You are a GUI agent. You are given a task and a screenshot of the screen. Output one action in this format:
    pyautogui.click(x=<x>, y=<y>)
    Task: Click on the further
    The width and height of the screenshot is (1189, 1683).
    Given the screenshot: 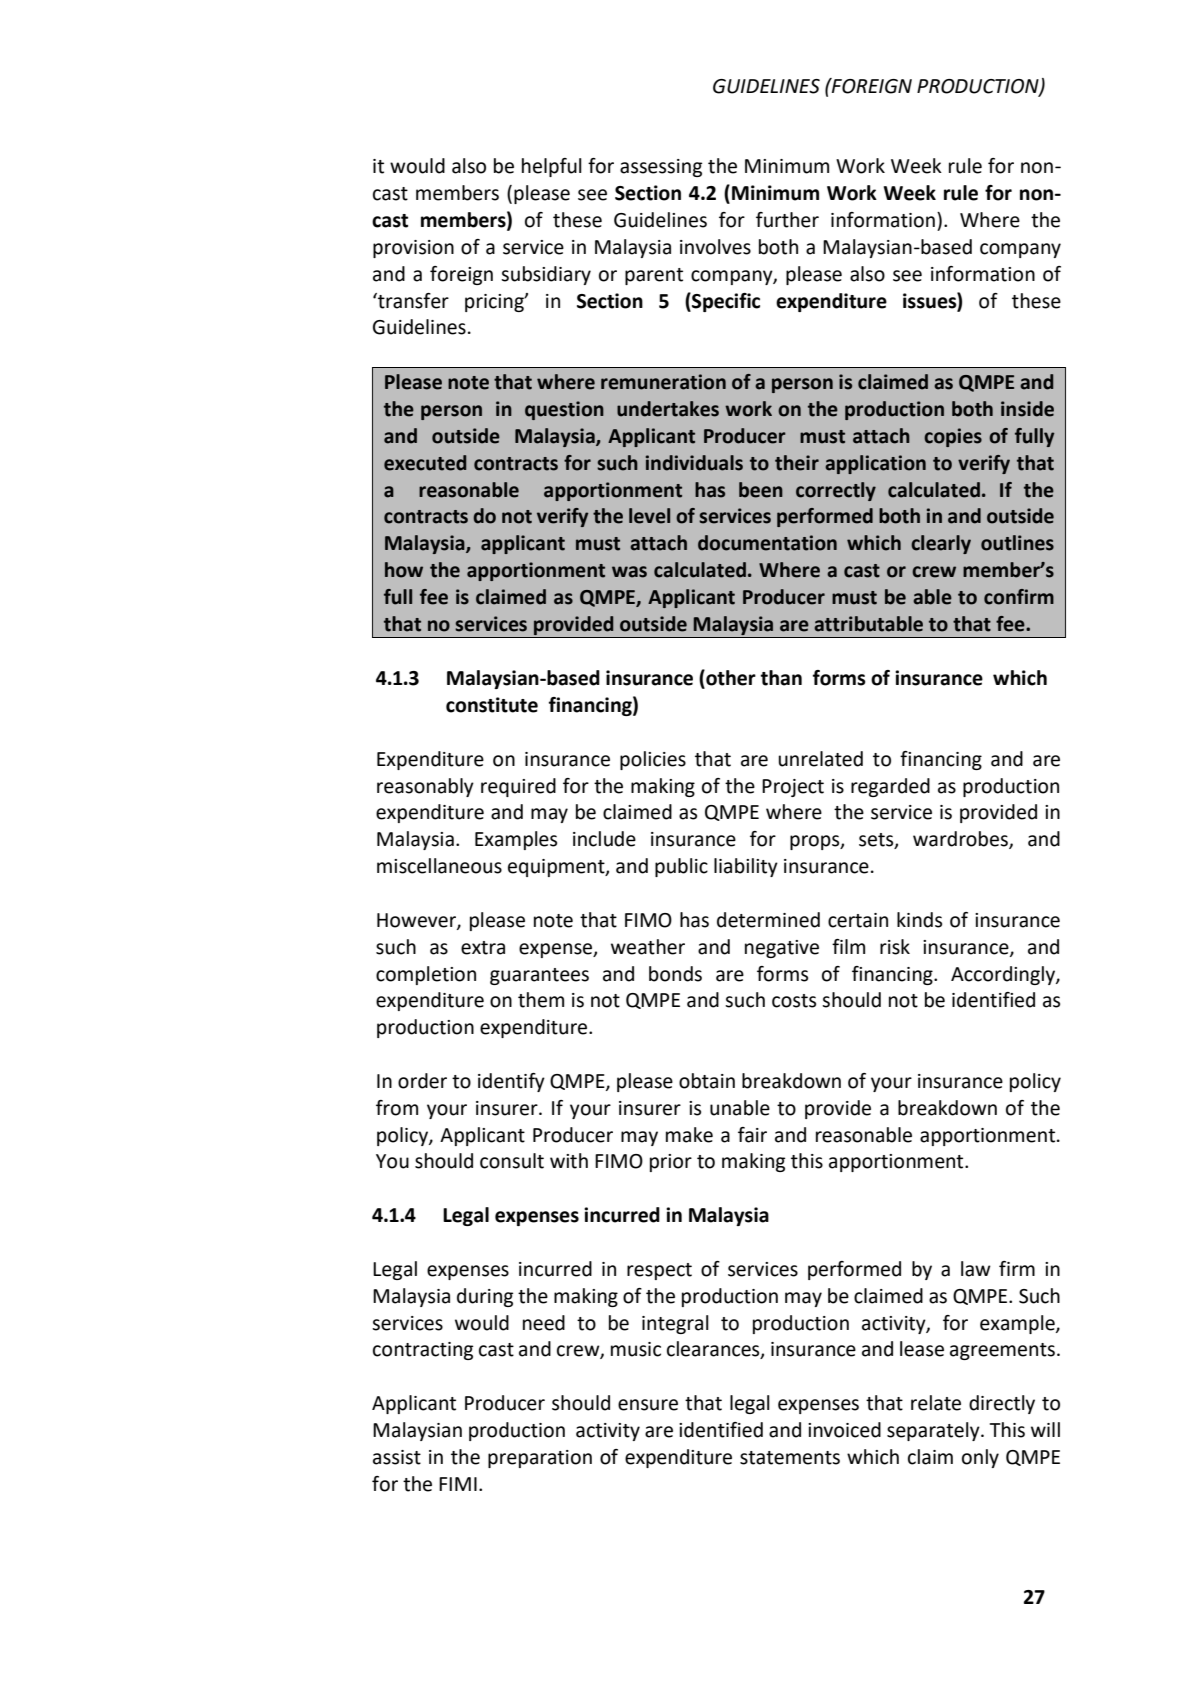 What is the action you would take?
    pyautogui.click(x=787, y=220)
